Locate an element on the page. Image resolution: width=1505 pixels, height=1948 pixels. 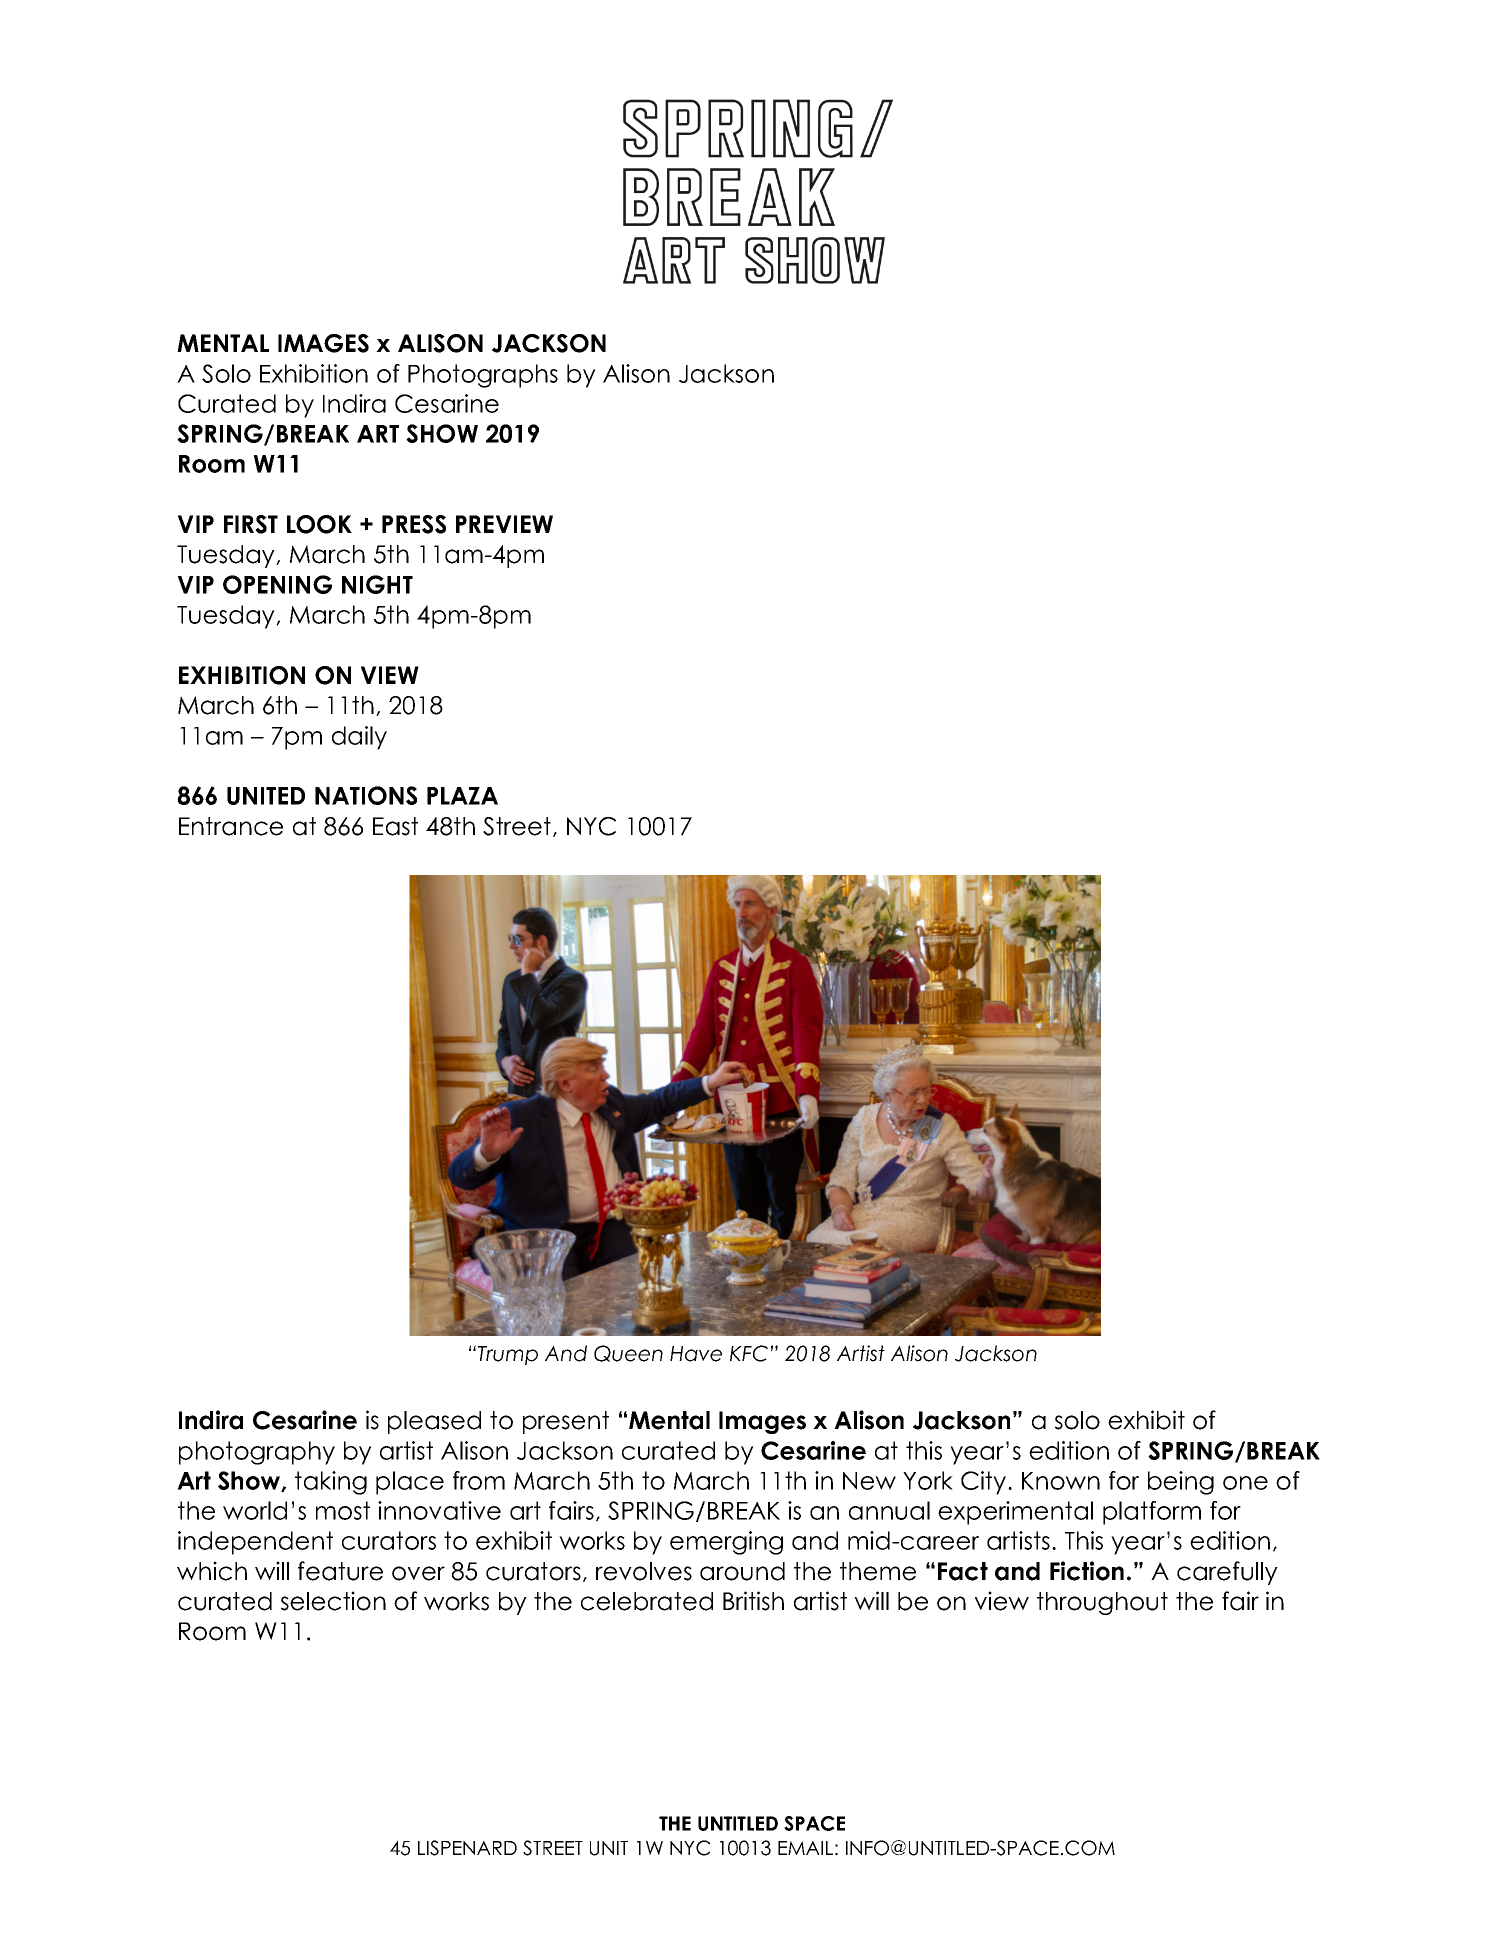
around is located at coordinates (742, 1571).
